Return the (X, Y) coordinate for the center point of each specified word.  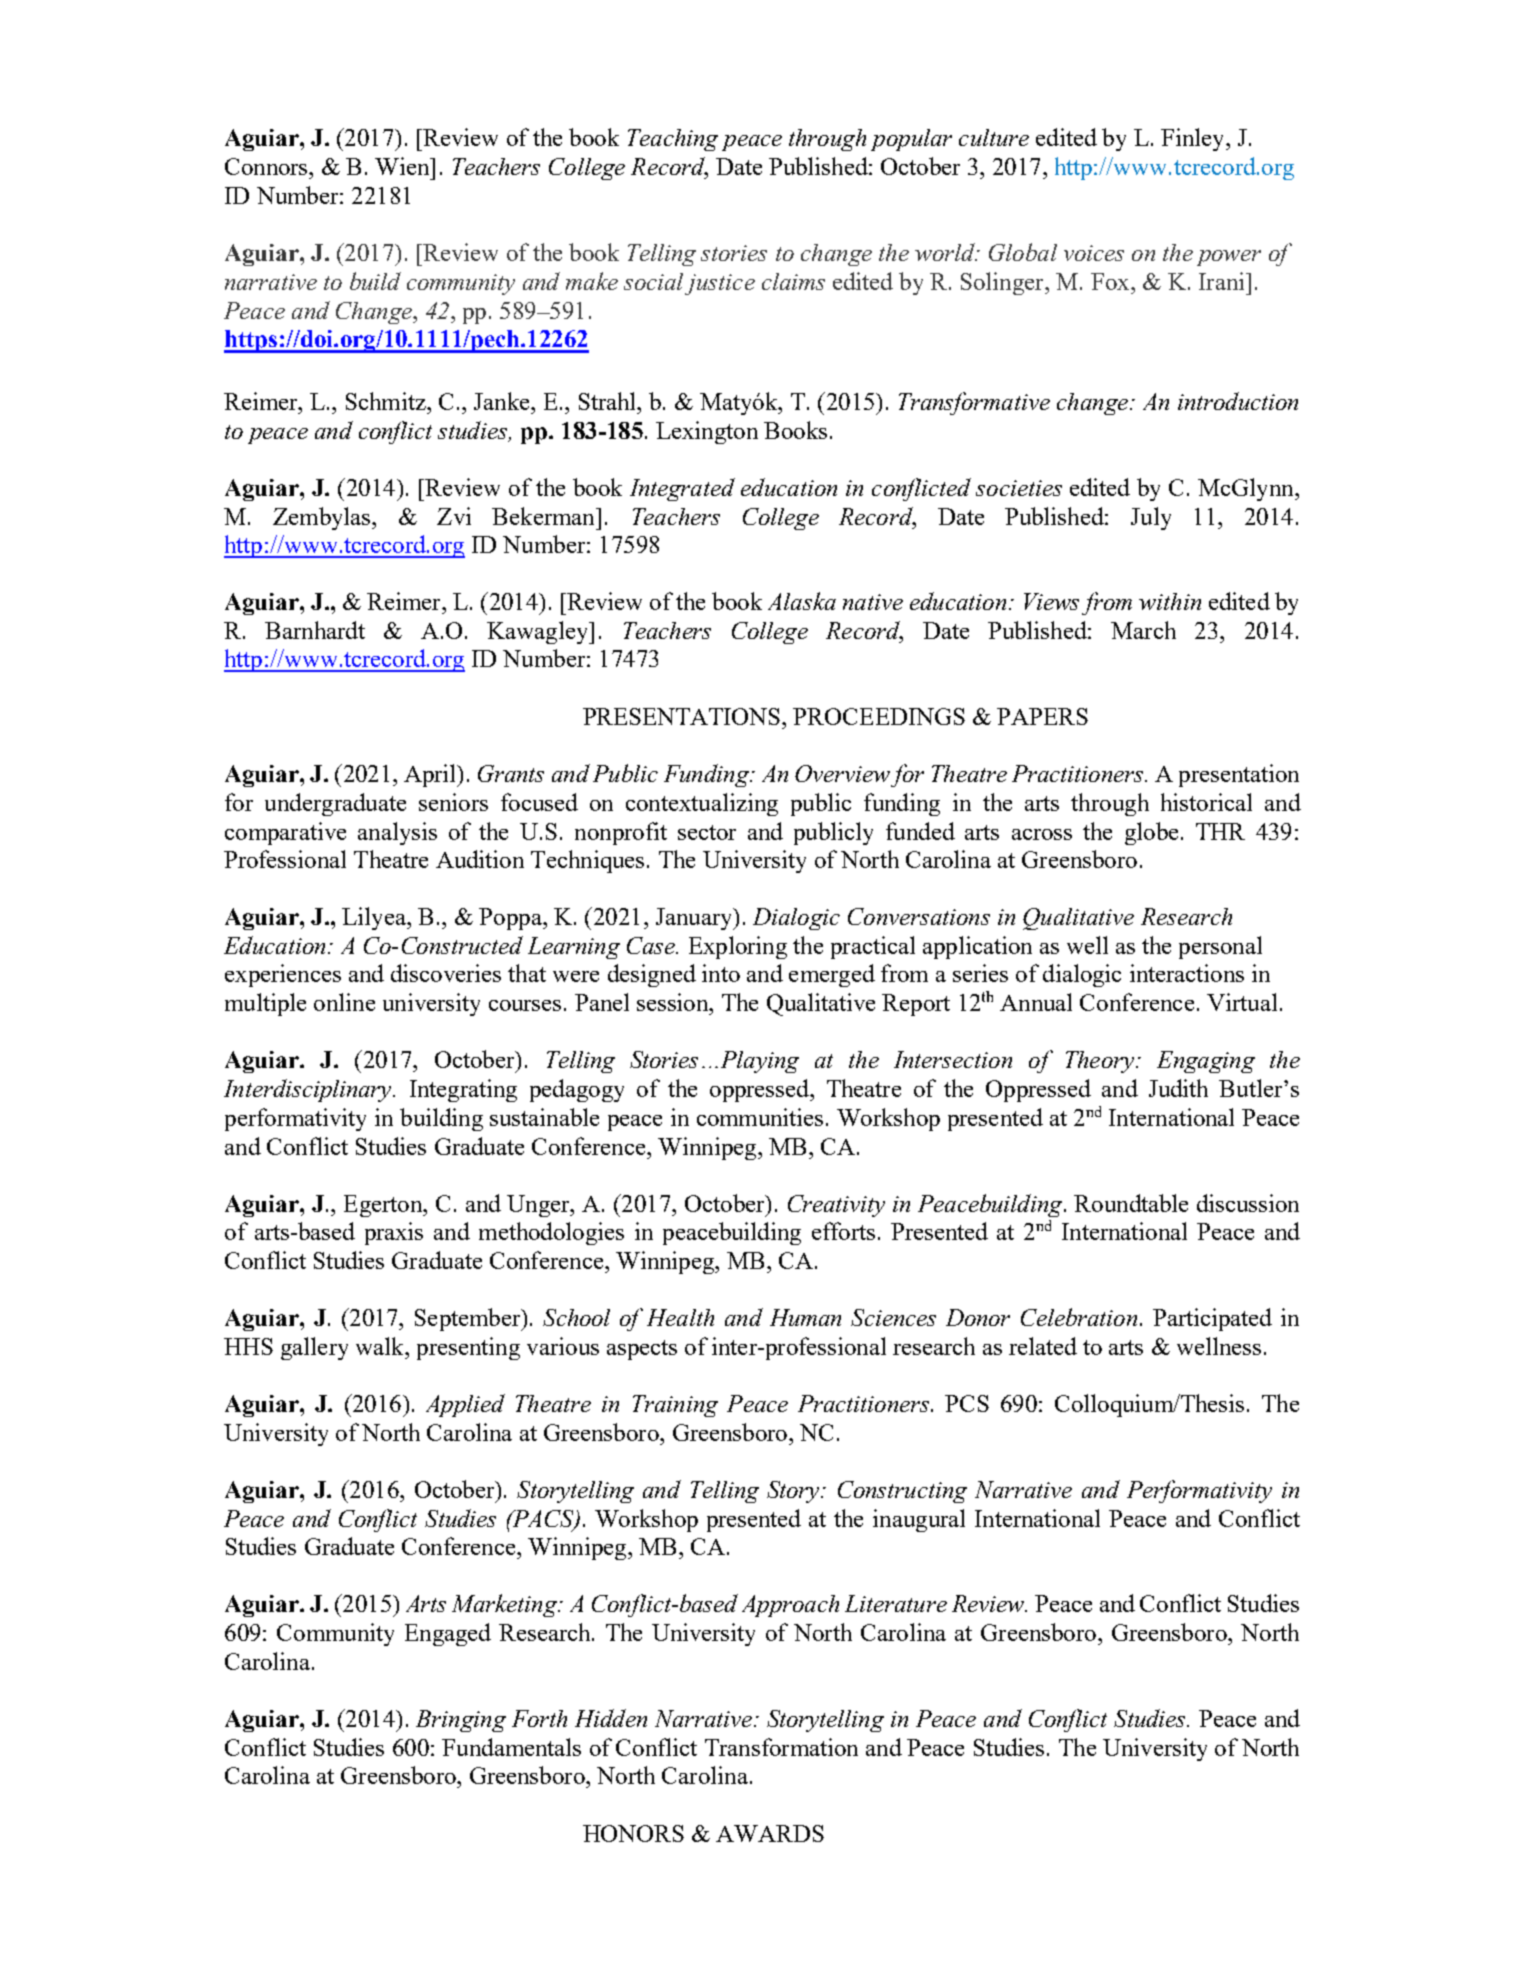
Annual (1036, 1002)
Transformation (781, 1747)
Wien (403, 166)
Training (675, 1406)
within (1170, 601)
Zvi (454, 516)
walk (381, 1346)
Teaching (673, 140)
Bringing (461, 1721)
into (721, 973)
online (344, 1002)
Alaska (802, 601)
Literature (896, 1603)
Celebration (1079, 1317)
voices (1094, 253)
